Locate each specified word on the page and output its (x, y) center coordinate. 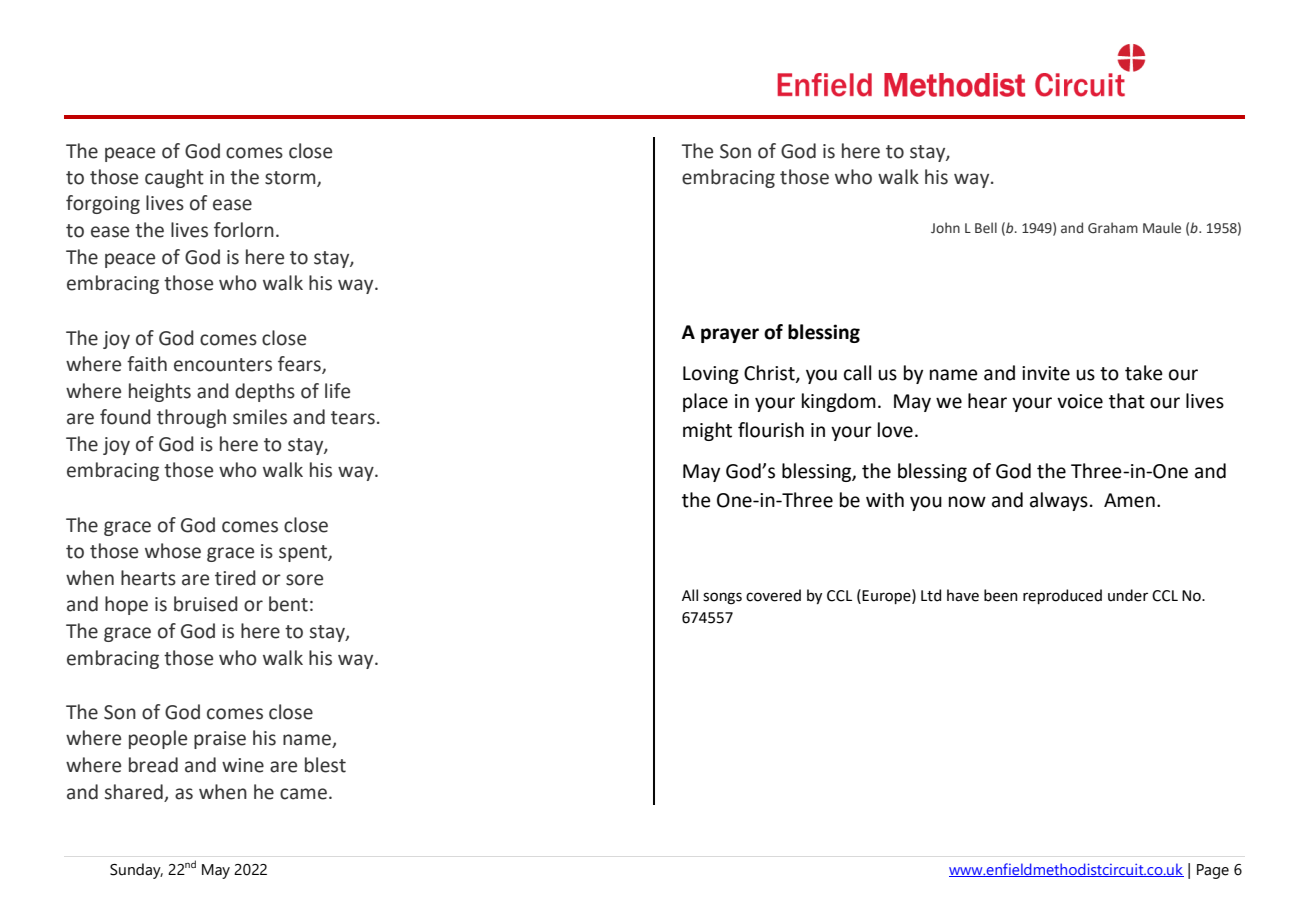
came (303, 794)
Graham (1113, 228)
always (1059, 501)
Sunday (136, 871)
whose (173, 551)
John (945, 227)
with (885, 500)
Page (1213, 871)
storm (291, 179)
